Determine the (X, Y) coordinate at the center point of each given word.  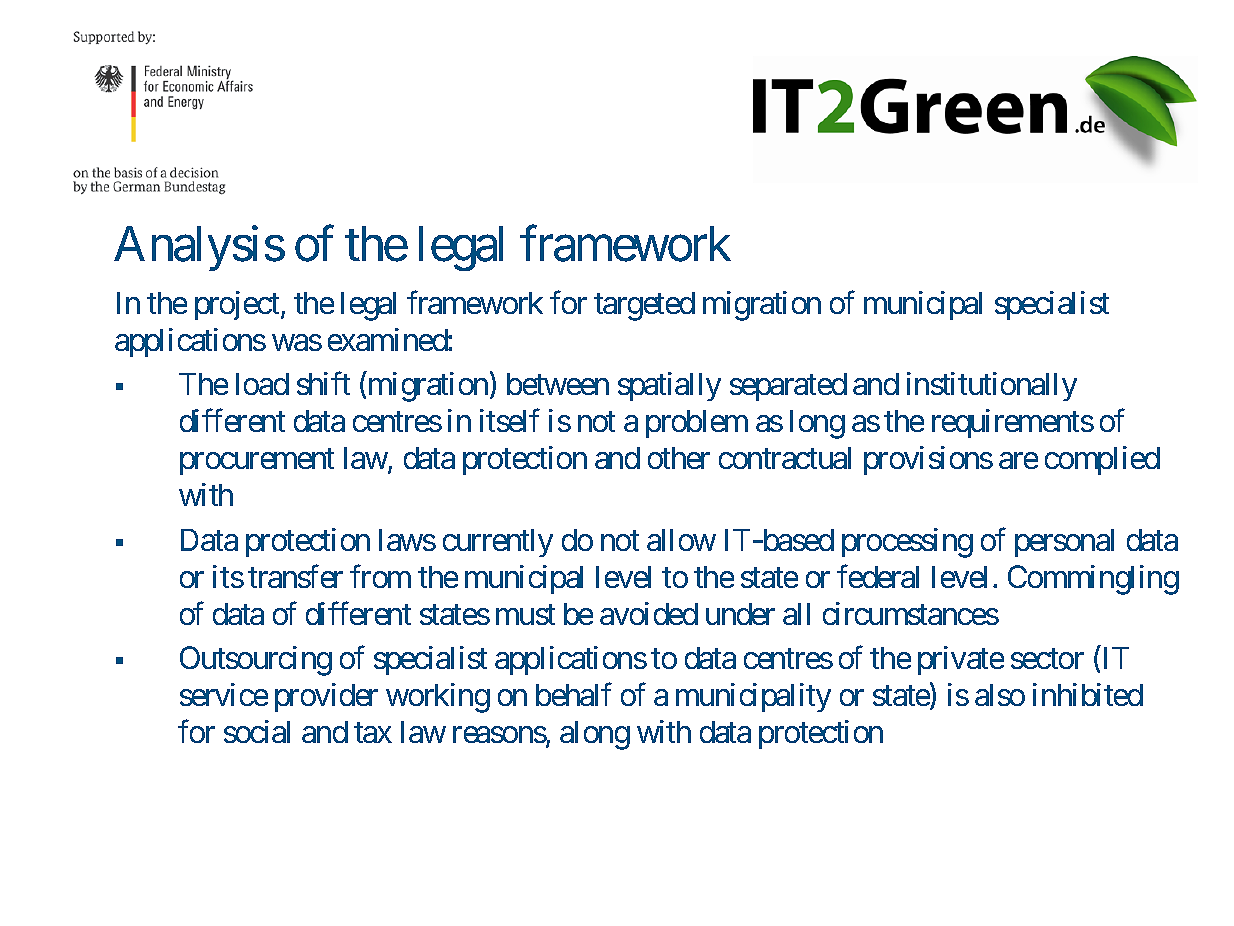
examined (388, 339)
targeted (644, 306)
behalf (574, 694)
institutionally (992, 386)
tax (373, 733)
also (1000, 695)
